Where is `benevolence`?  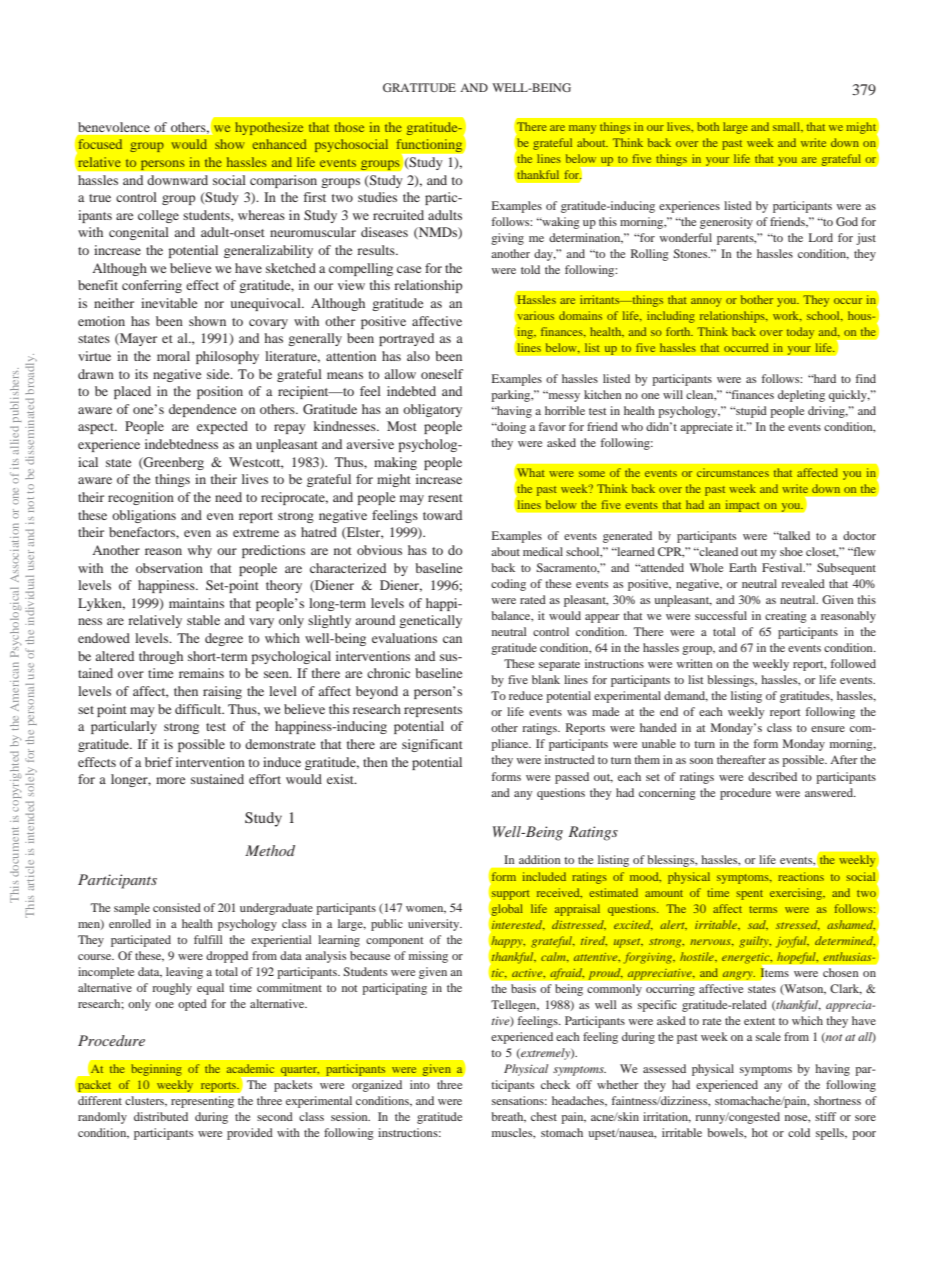
benevolence is located at coordinates (114, 127).
